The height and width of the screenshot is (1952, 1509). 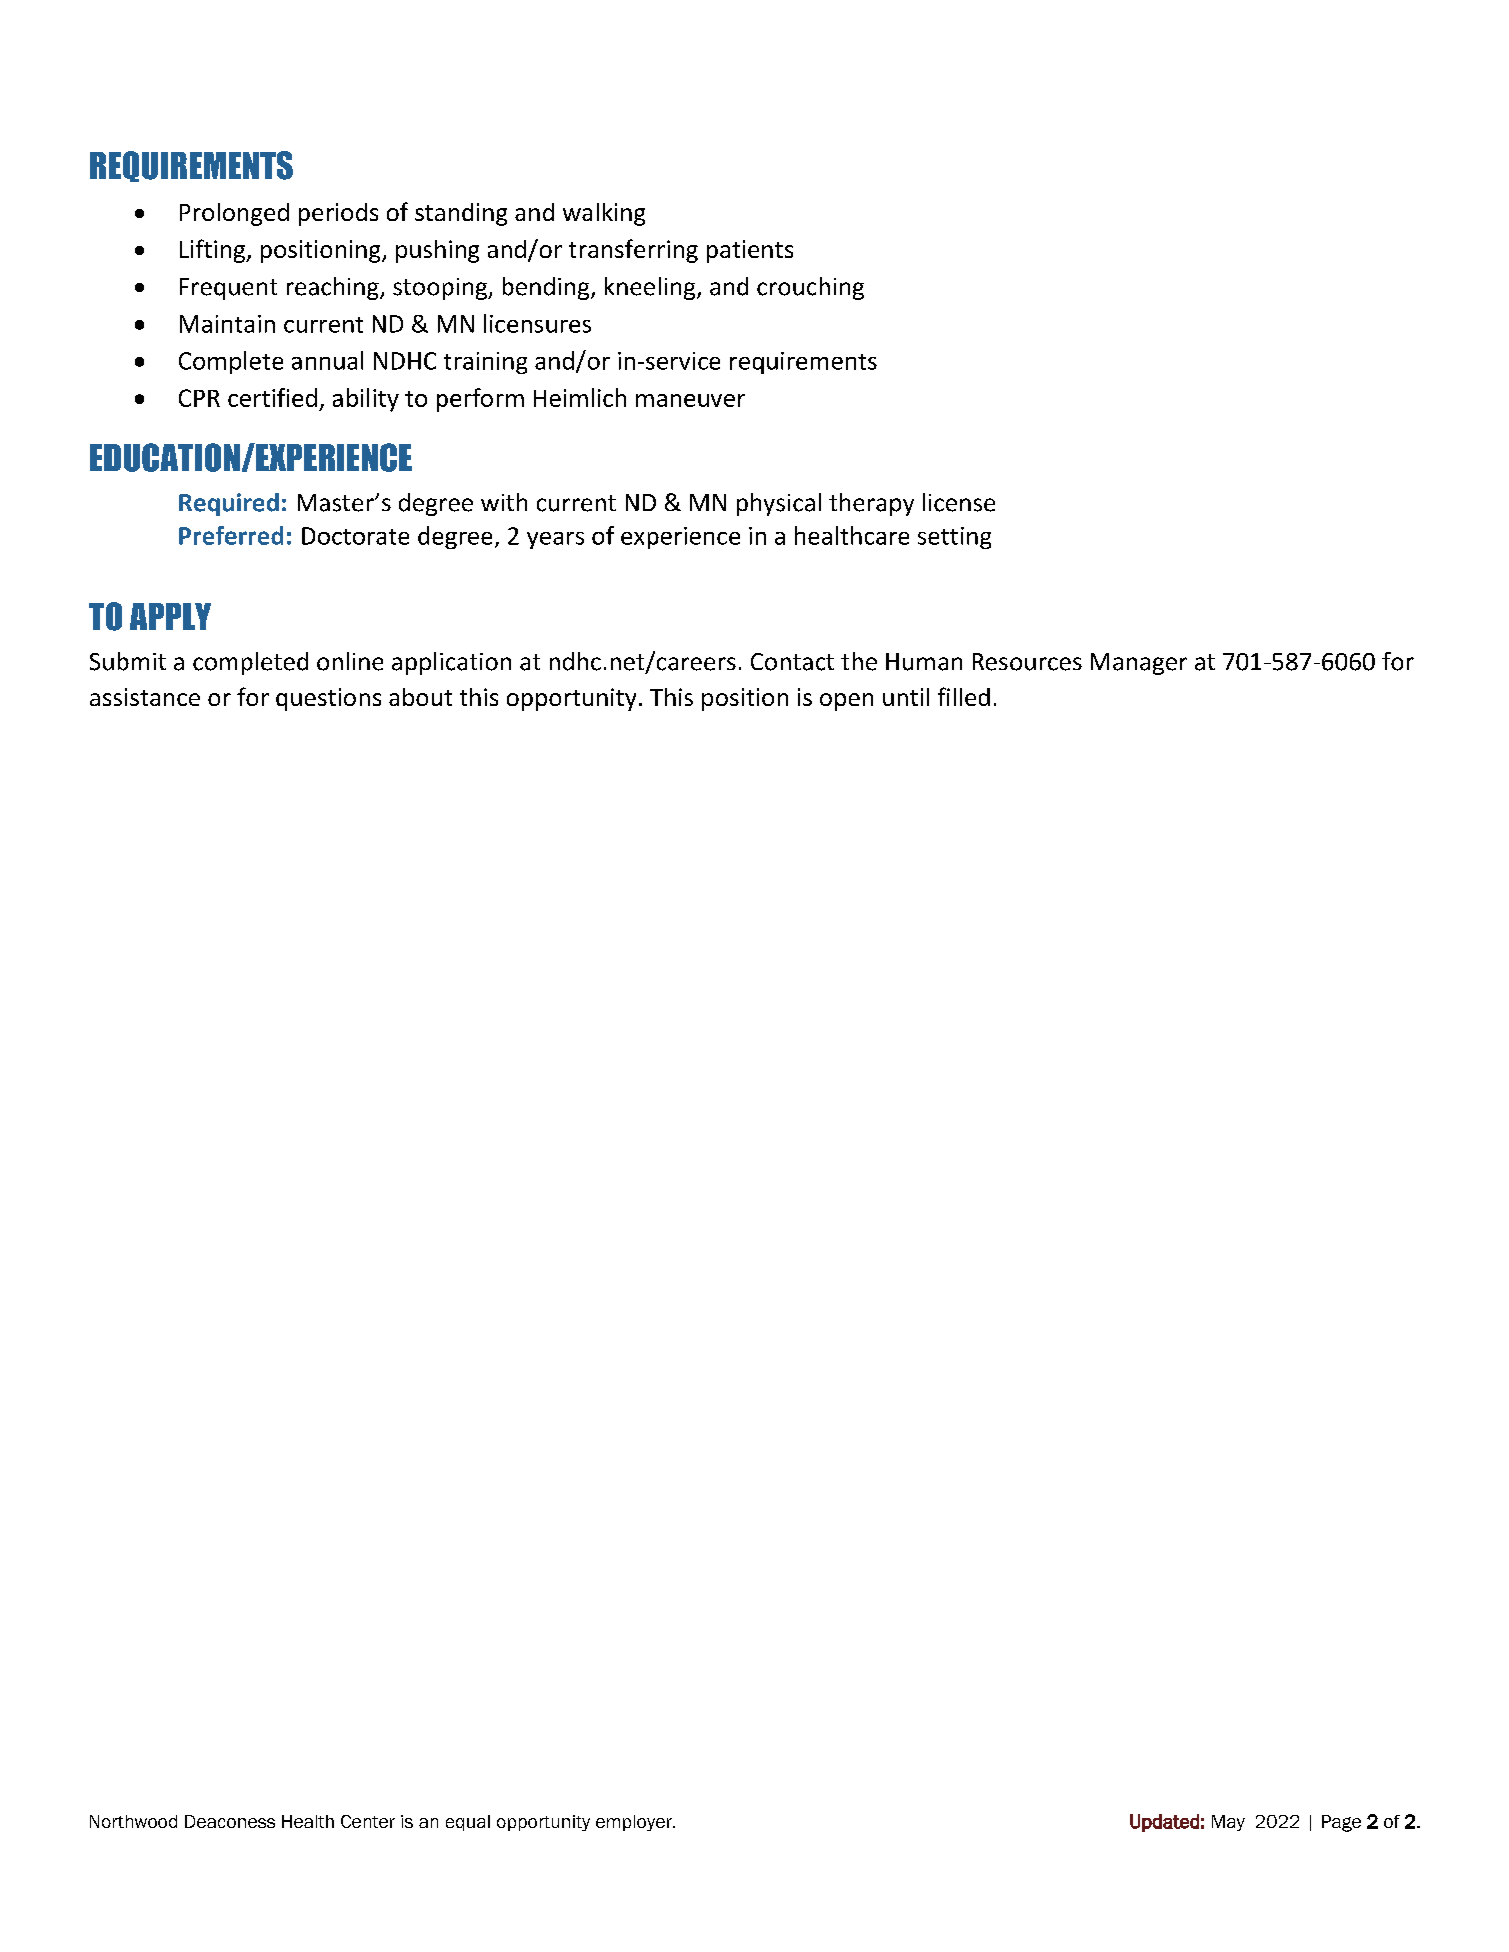 What do you see at coordinates (328, 699) in the screenshot?
I see `questions` at bounding box center [328, 699].
